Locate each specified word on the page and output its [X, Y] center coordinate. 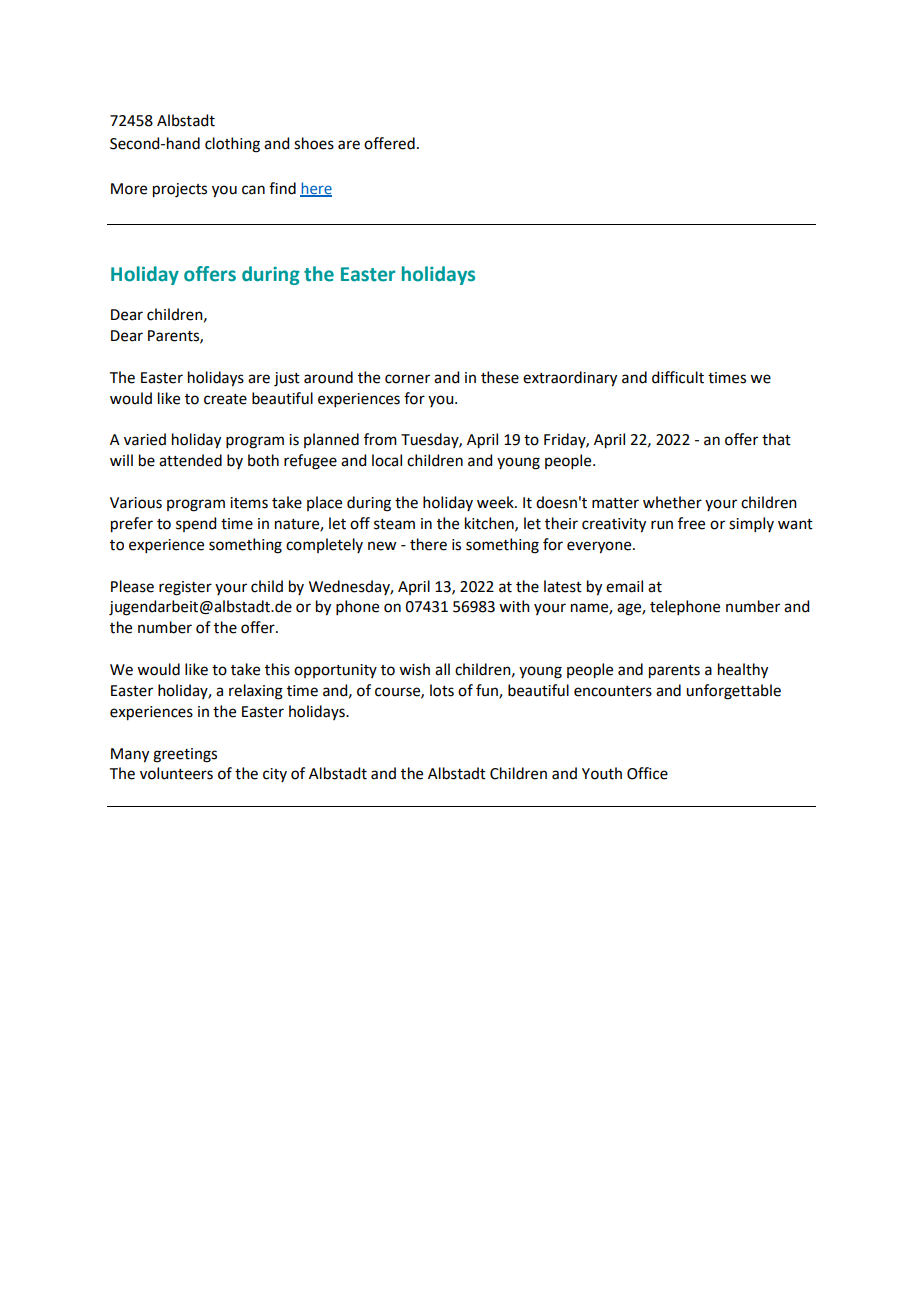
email [624, 586]
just [287, 379]
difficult [678, 377]
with [514, 606]
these [500, 377]
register [185, 588]
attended [190, 460]
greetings [185, 755]
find [282, 188]
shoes [314, 143]
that [776, 439]
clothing [232, 145]
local [387, 460]
